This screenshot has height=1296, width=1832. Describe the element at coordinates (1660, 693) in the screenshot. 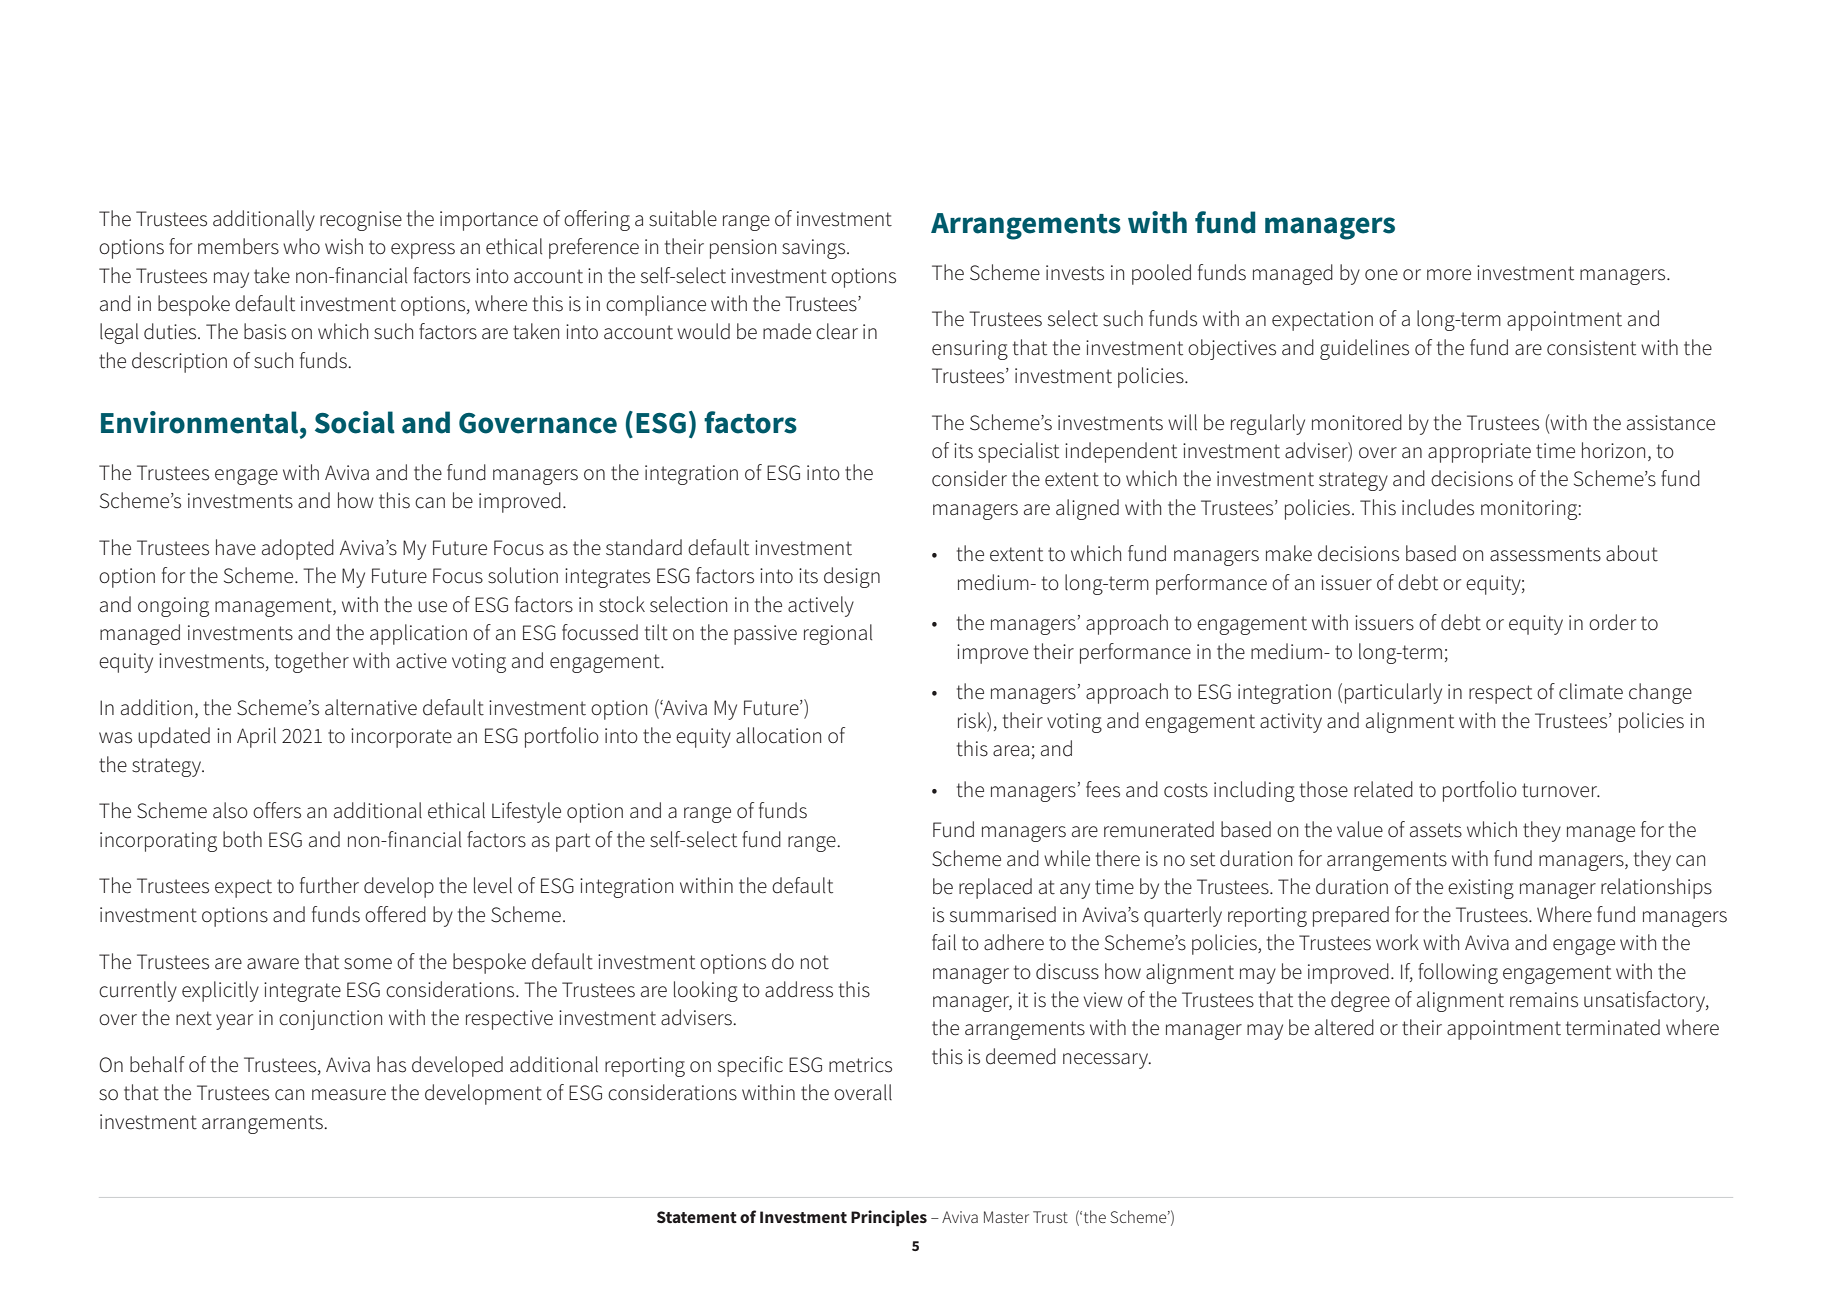

I see `change` at that location.
